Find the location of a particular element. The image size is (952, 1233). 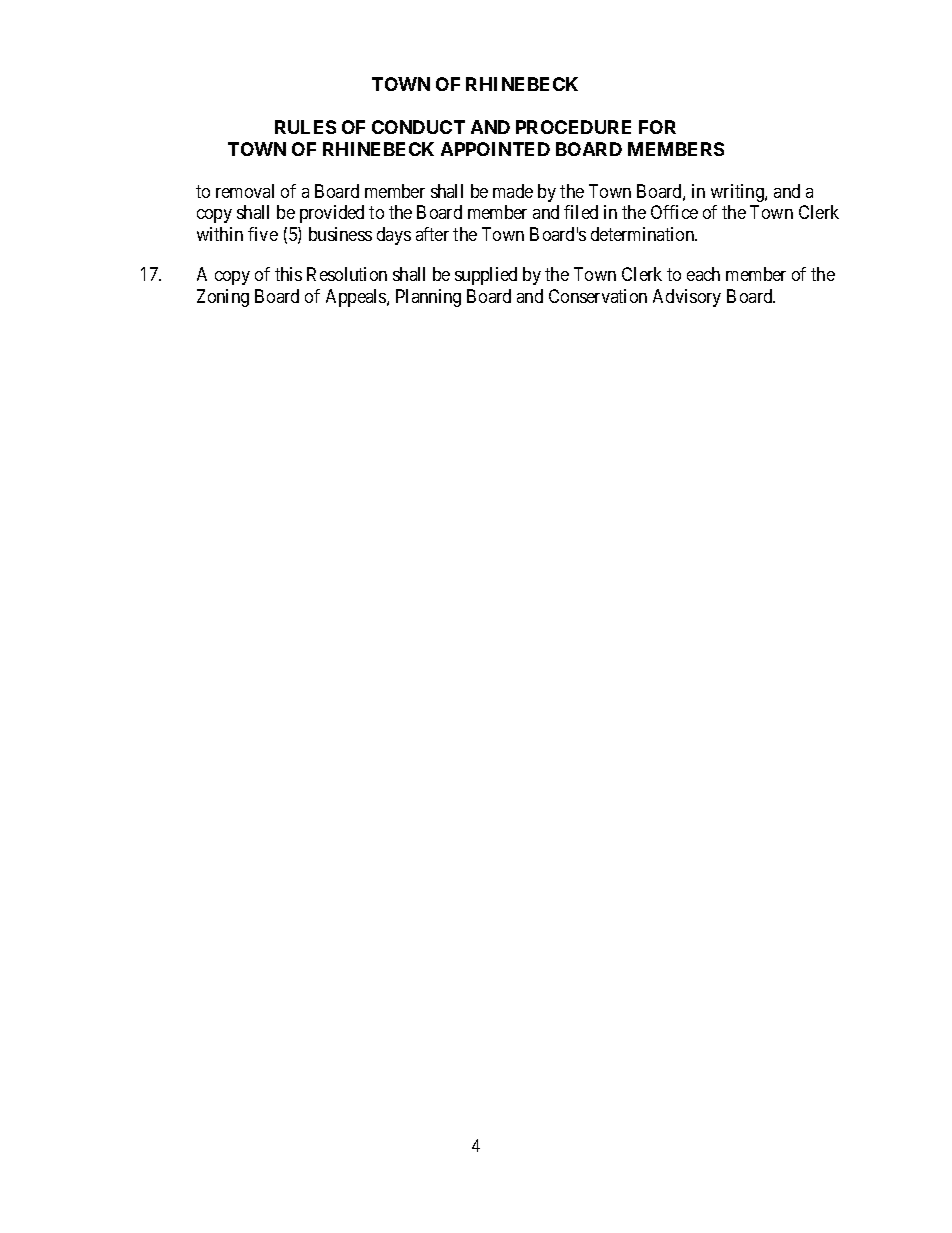

each is located at coordinates (703, 274).
